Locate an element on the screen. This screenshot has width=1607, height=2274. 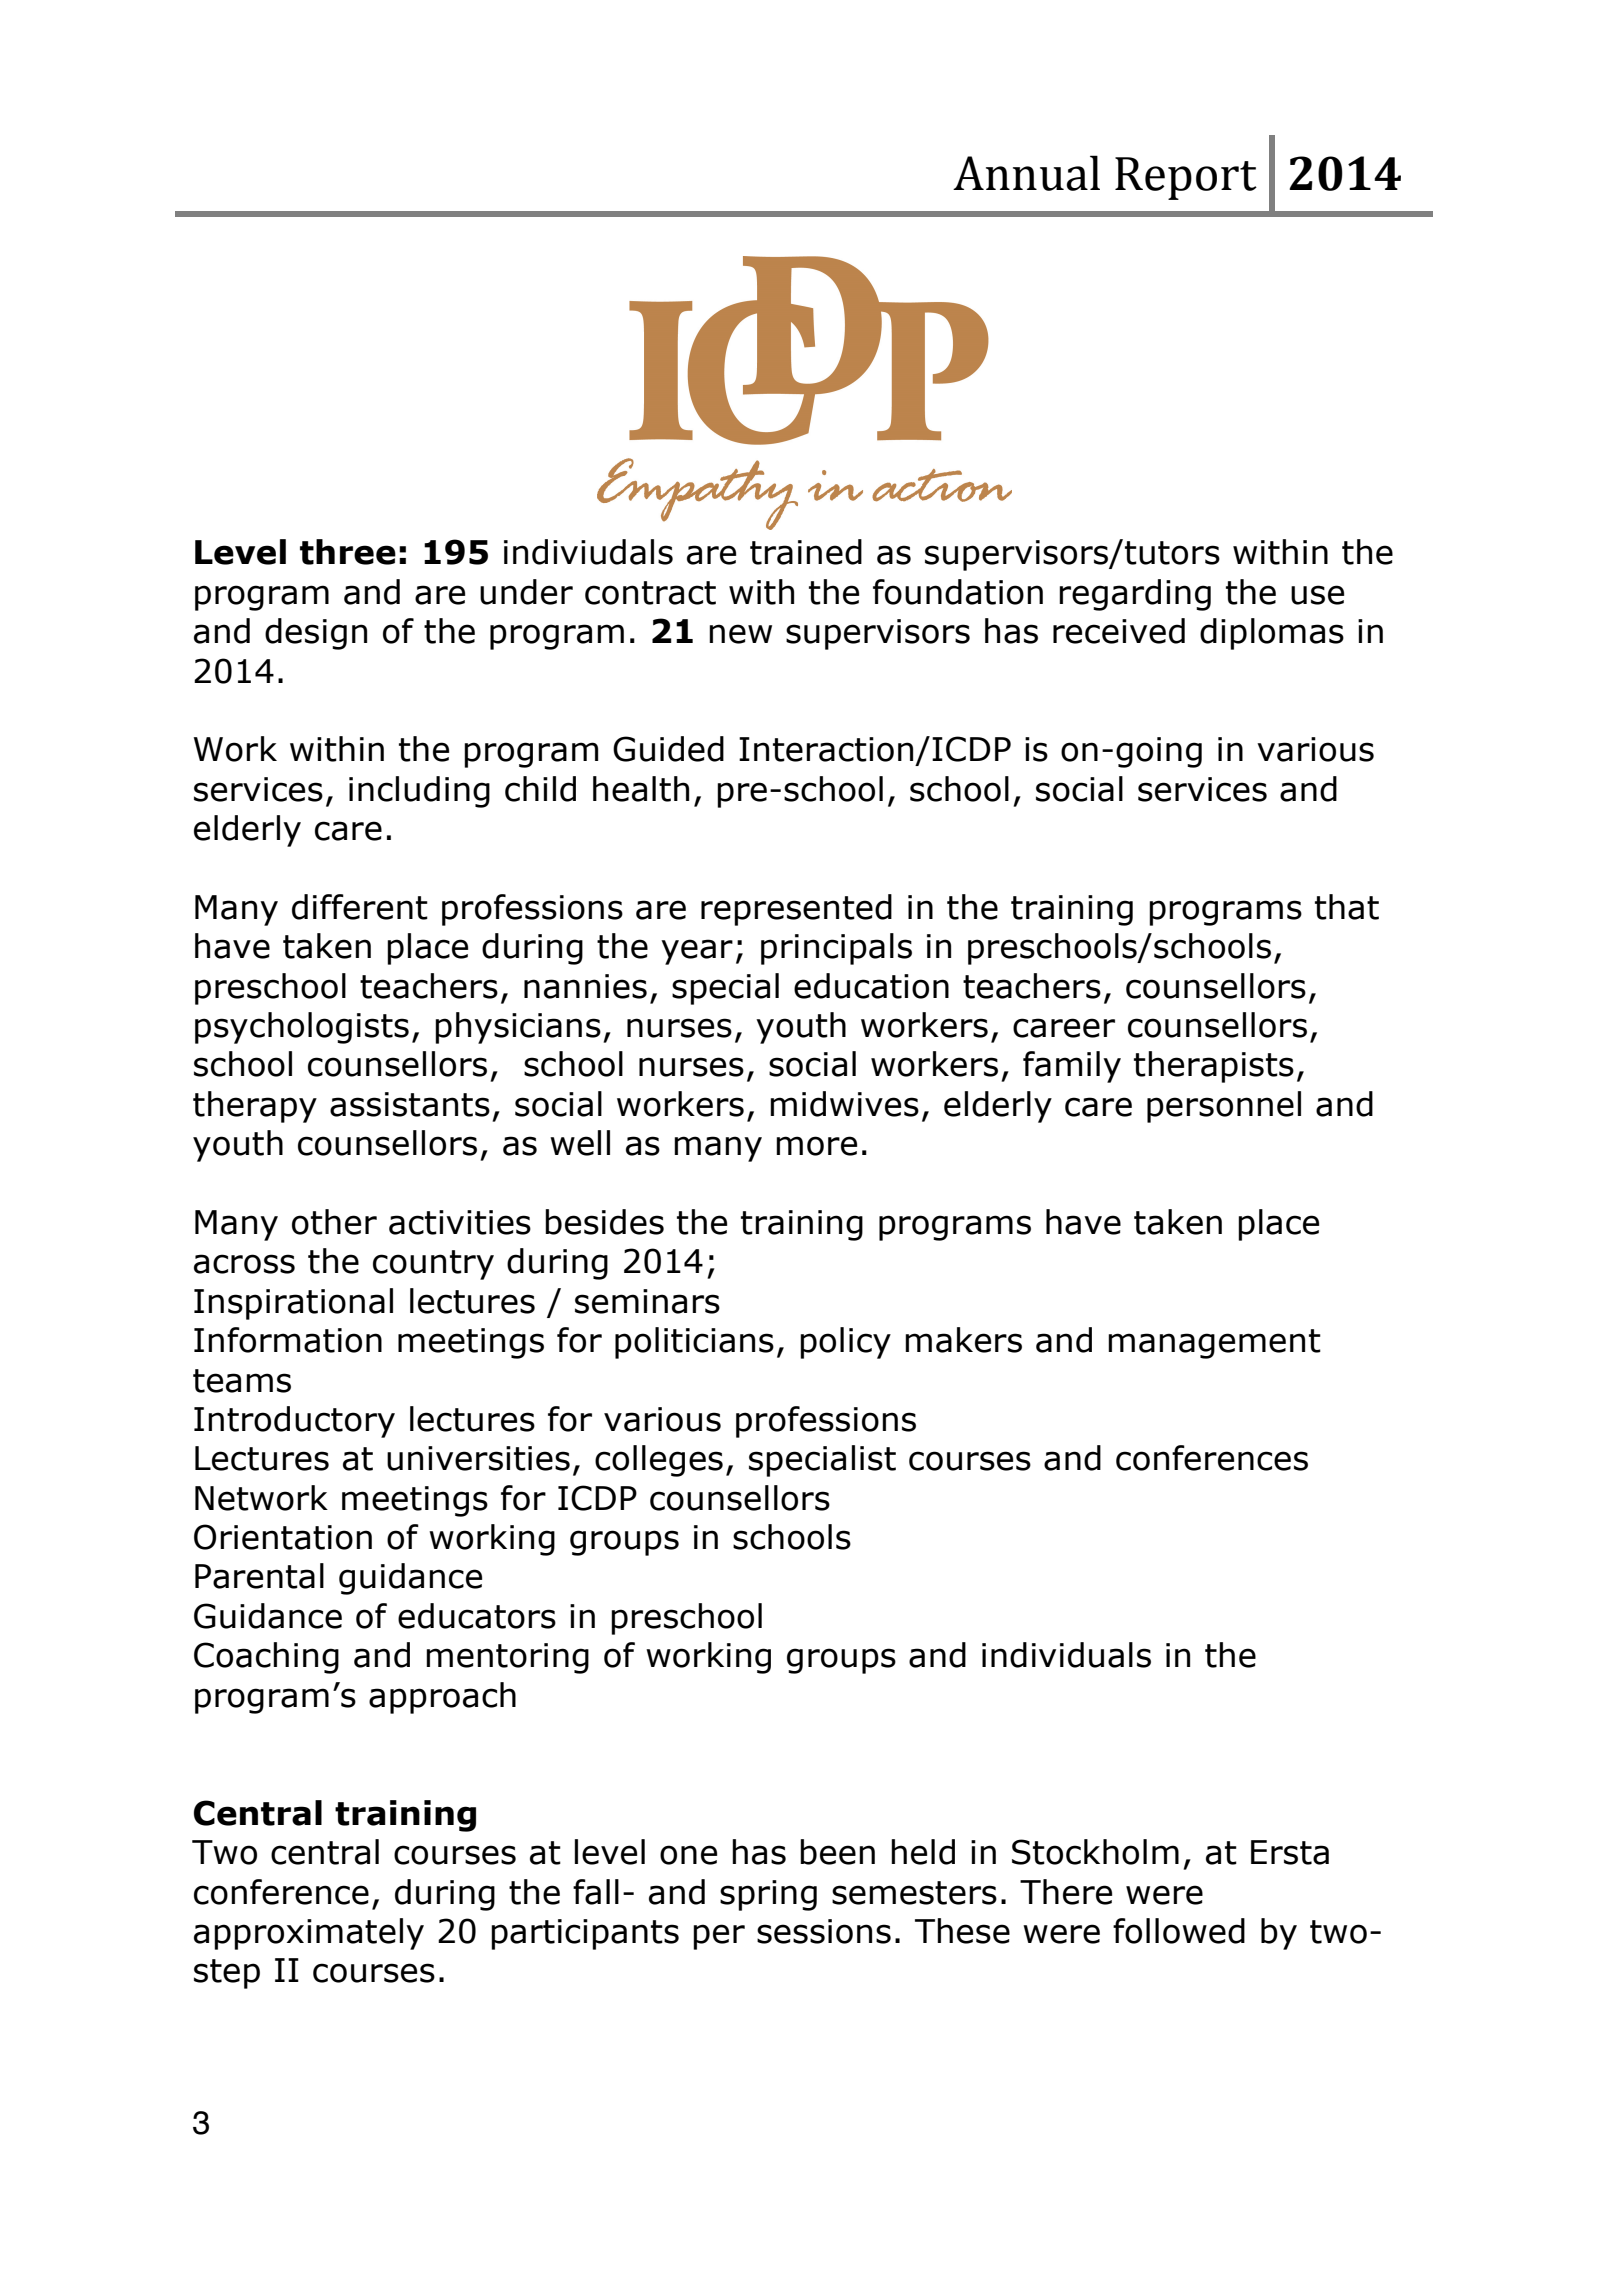
regarding is located at coordinates (1135, 595).
